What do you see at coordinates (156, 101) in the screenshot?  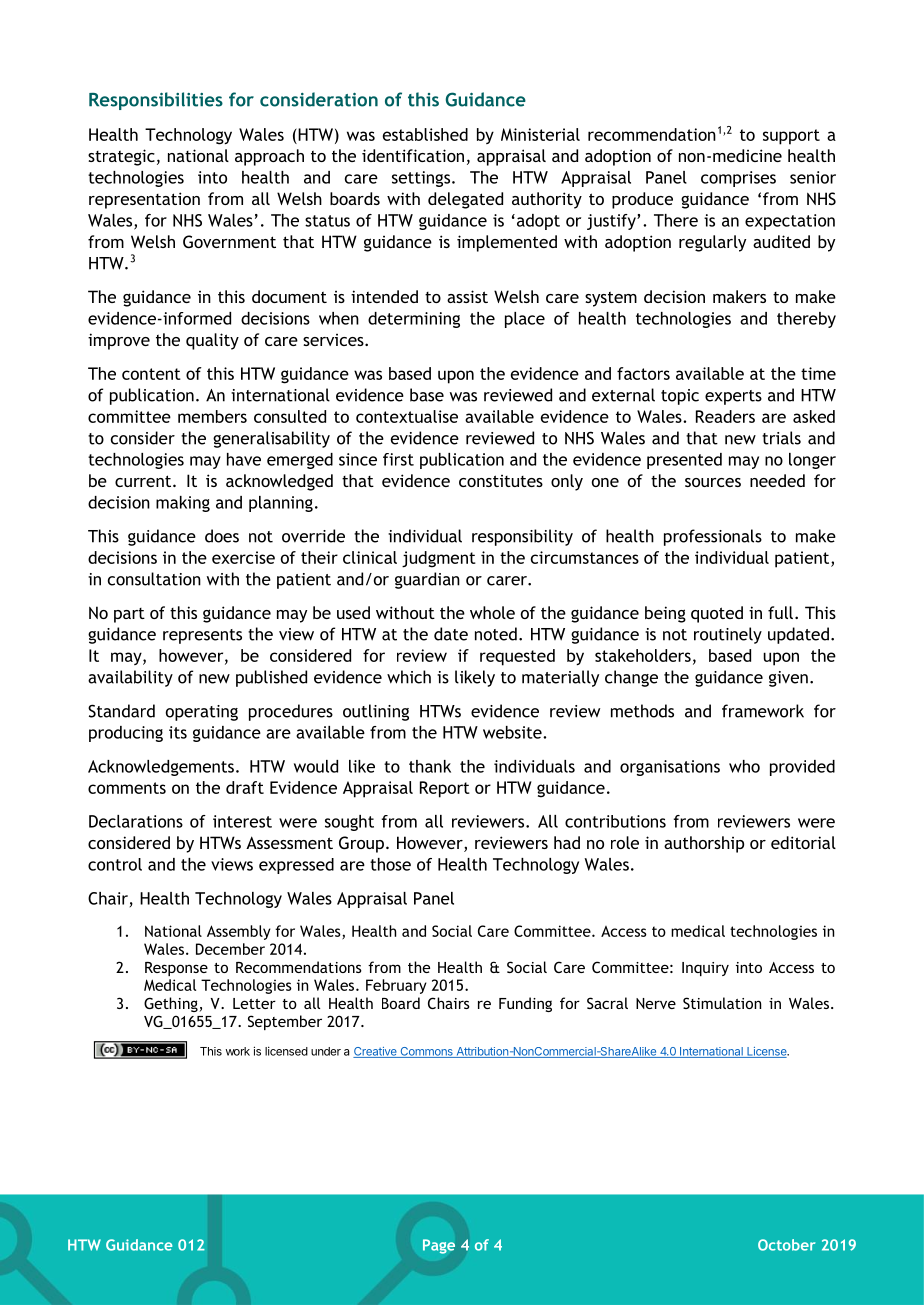 I see `Responsibilities` at bounding box center [156, 101].
